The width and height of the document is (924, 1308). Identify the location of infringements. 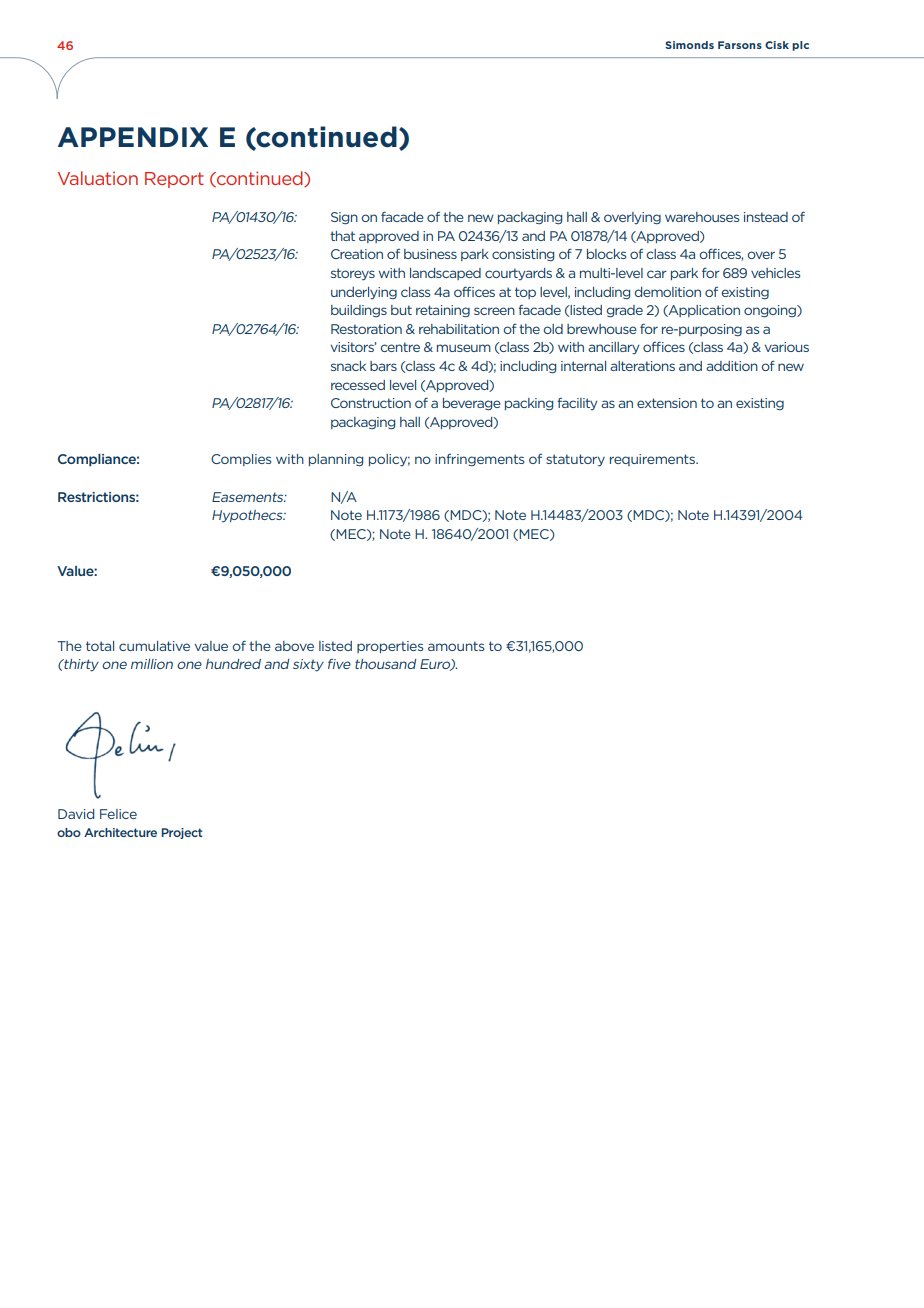
(479, 460).
